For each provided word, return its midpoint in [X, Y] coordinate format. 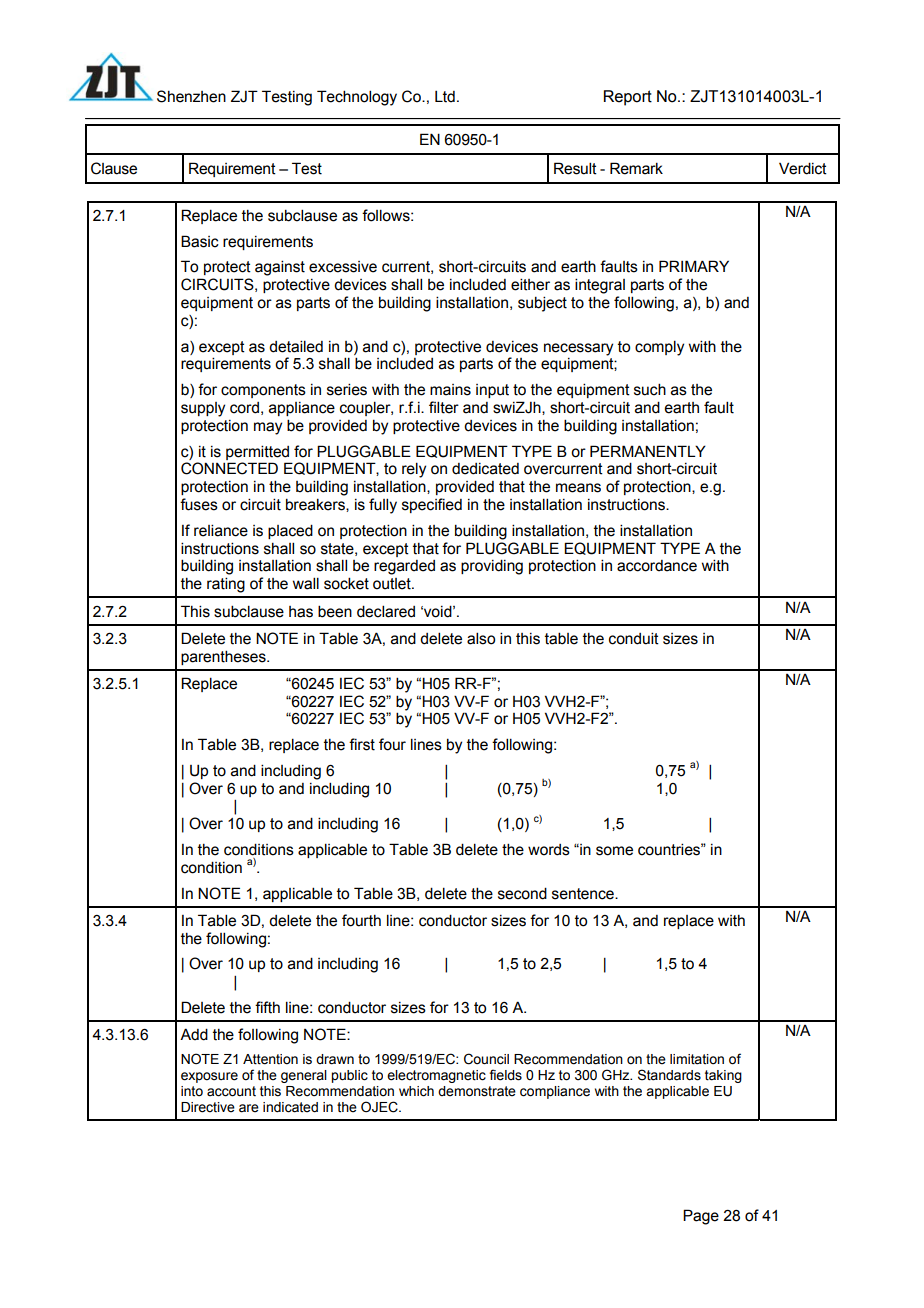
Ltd [445, 97]
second [522, 893]
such [650, 389]
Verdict [803, 168]
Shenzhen [191, 96]
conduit [634, 638]
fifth [267, 1007]
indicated [290, 1107]
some [614, 851]
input [492, 391]
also [481, 638]
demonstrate [477, 1091]
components [263, 391]
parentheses [224, 657]
